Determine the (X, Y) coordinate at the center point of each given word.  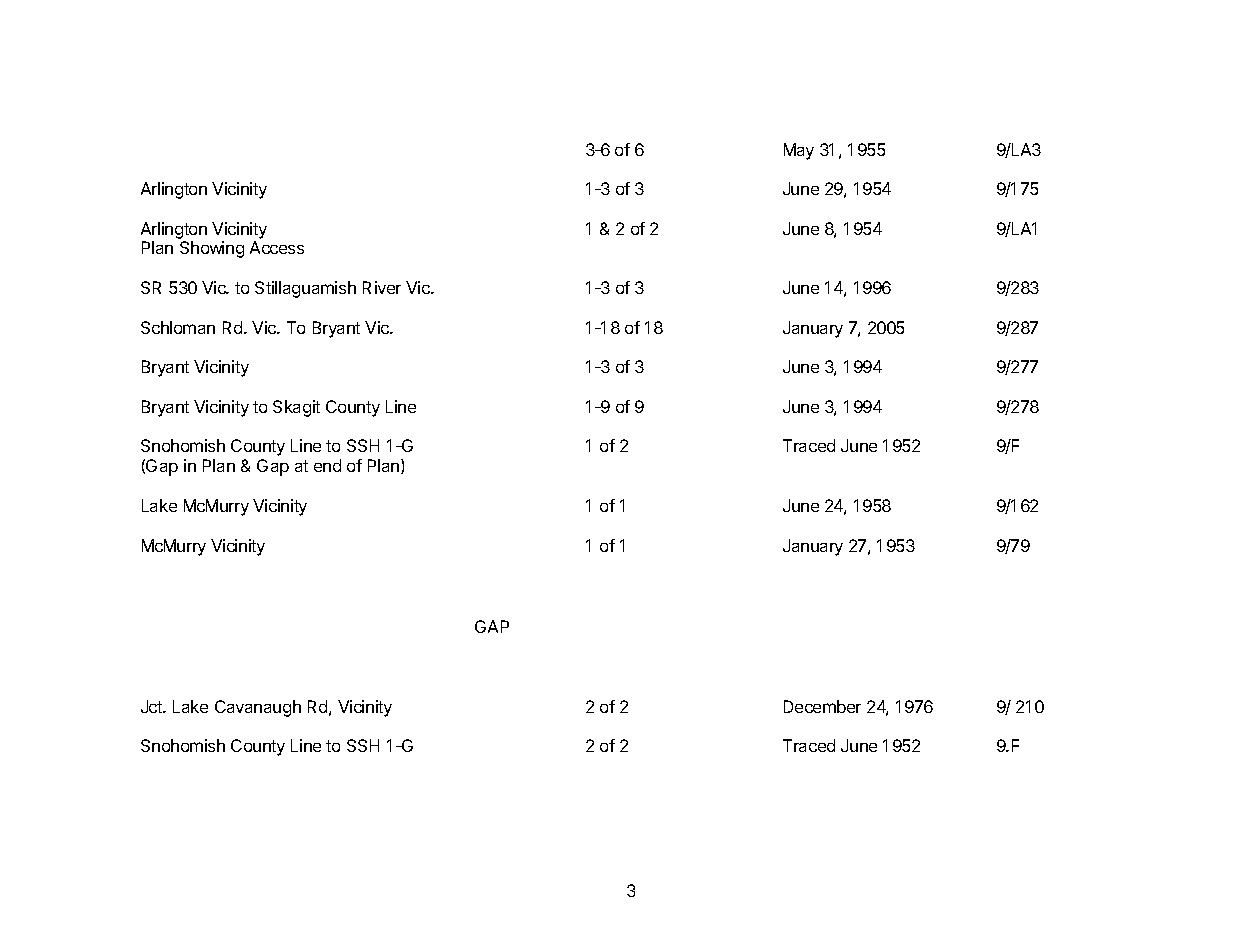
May (799, 151)
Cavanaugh (258, 708)
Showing (212, 249)
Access (277, 247)
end (327, 465)
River (382, 287)
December (822, 706)
